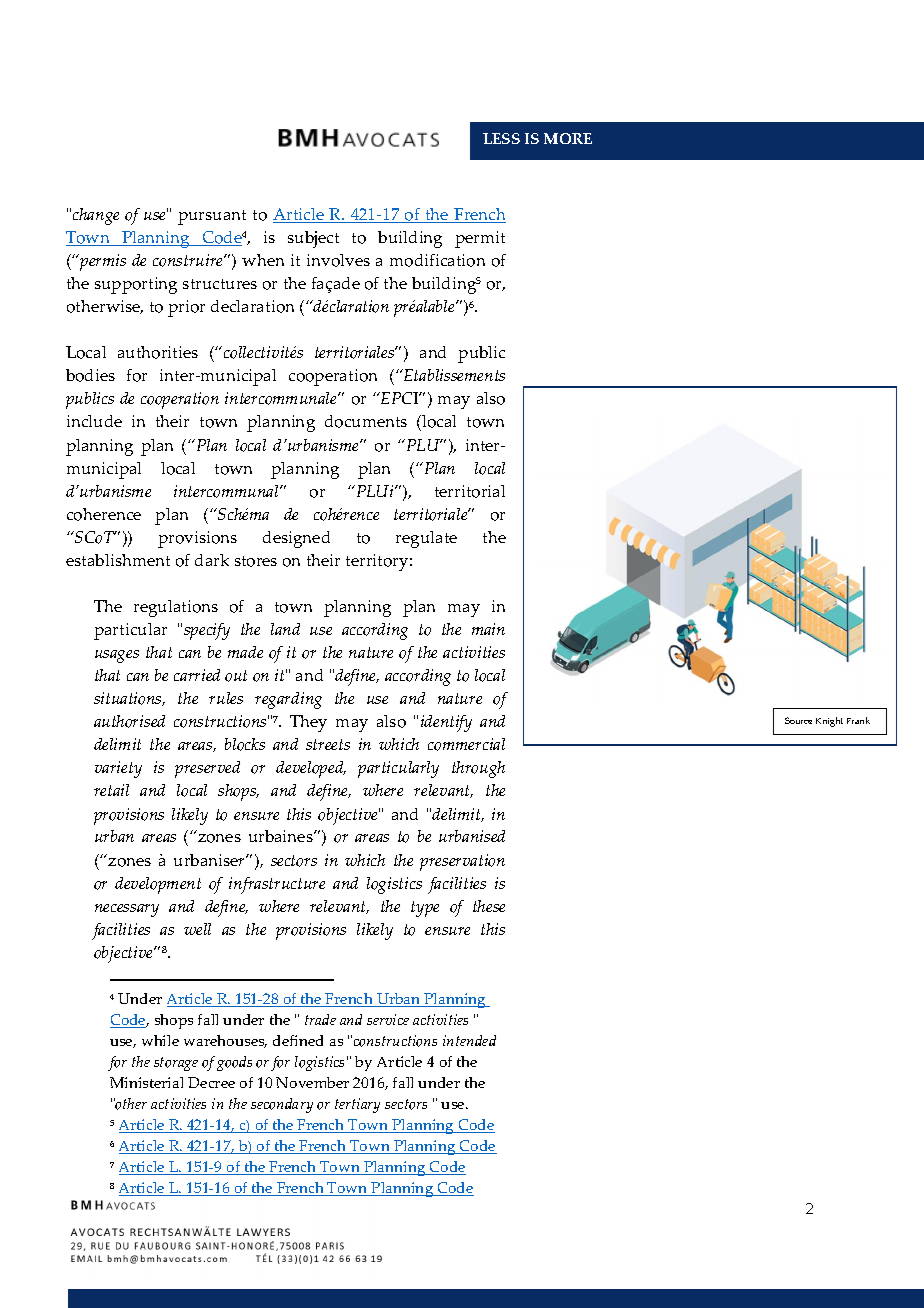  What do you see at coordinates (798, 720) in the document?
I see `Source` at bounding box center [798, 720].
